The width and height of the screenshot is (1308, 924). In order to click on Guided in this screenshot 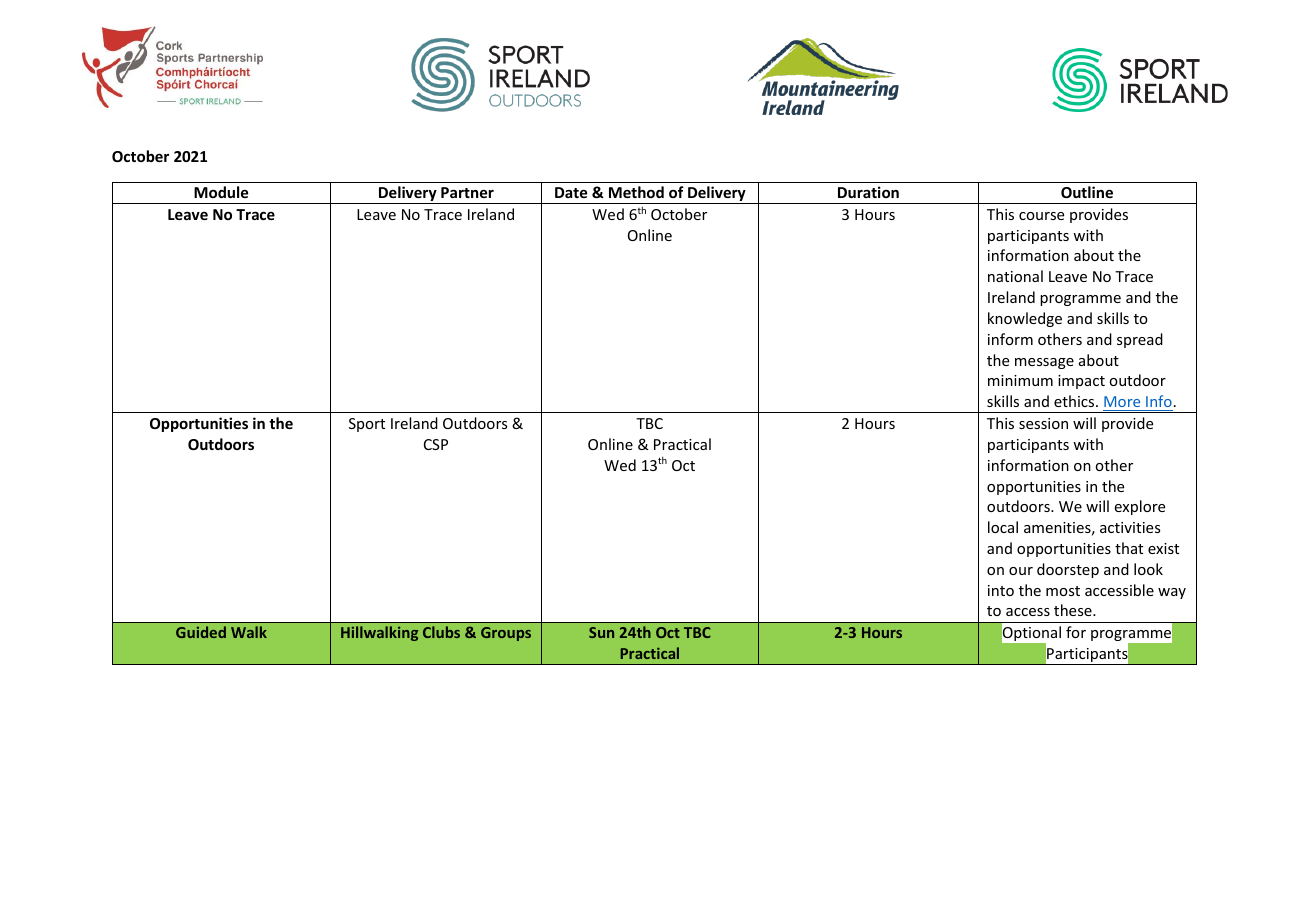, I will do `click(201, 632)`.
